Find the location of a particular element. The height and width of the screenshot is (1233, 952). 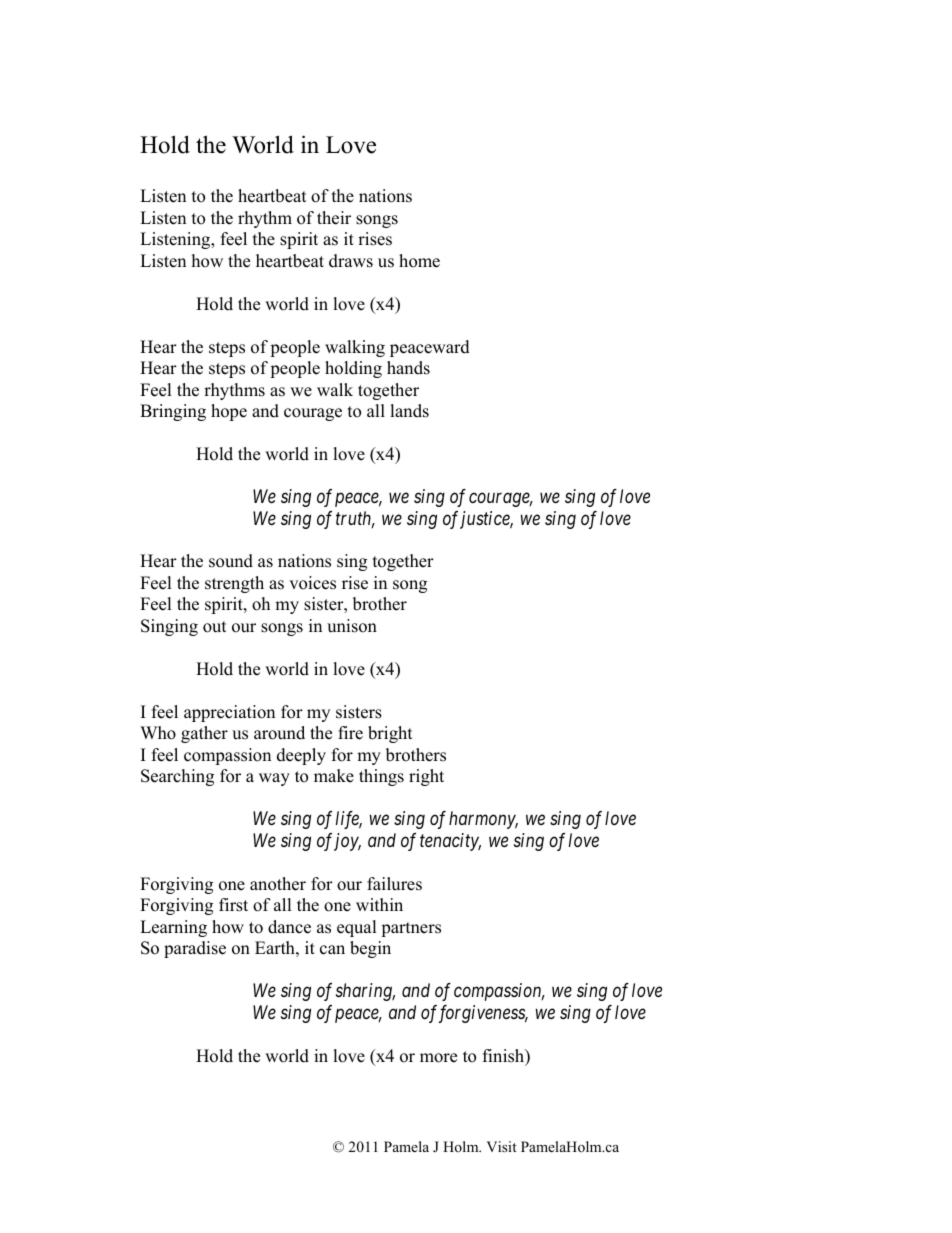

equal is located at coordinates (357, 928).
